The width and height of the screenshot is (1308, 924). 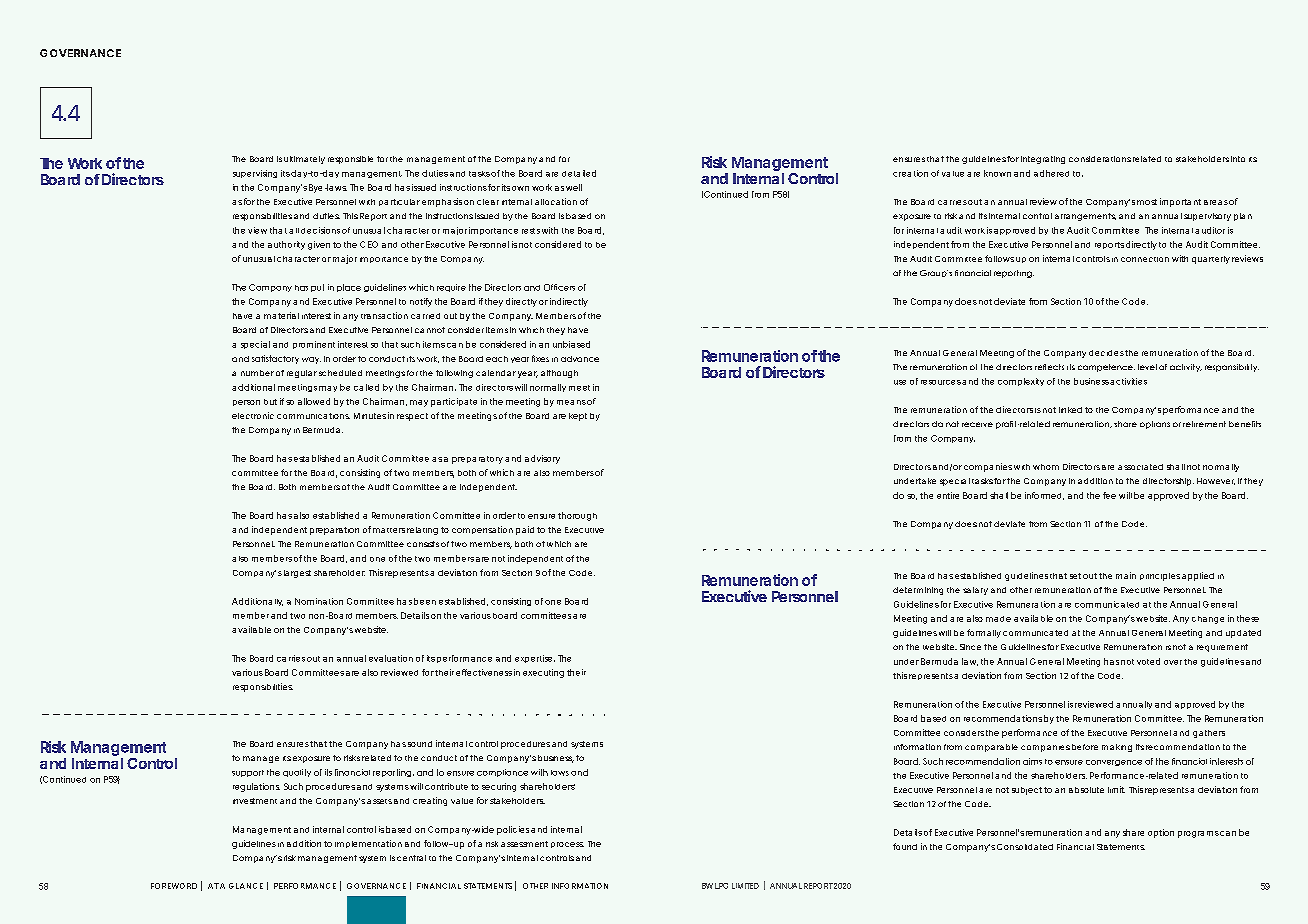 What do you see at coordinates (579, 173) in the screenshot?
I see `detailed` at bounding box center [579, 173].
